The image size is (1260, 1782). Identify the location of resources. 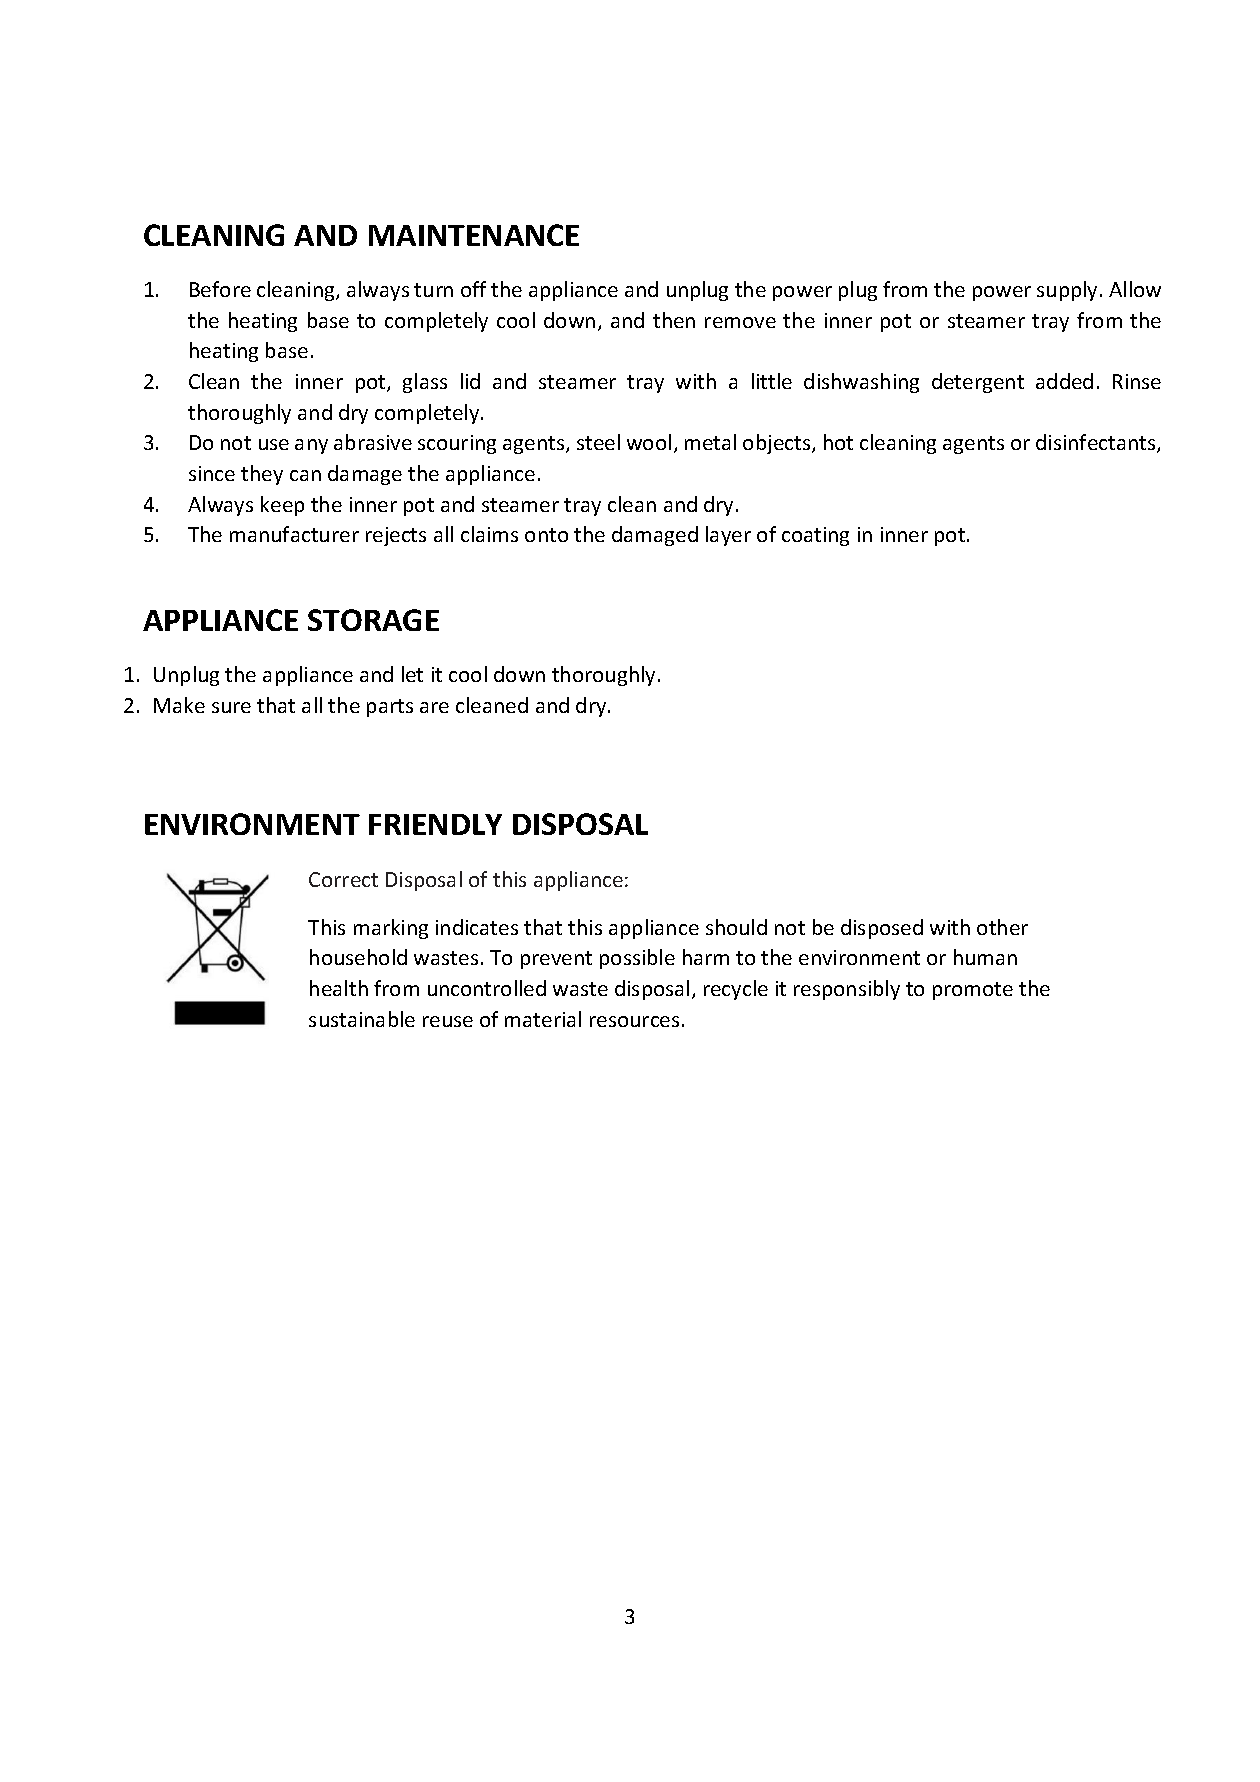
(634, 1021).
